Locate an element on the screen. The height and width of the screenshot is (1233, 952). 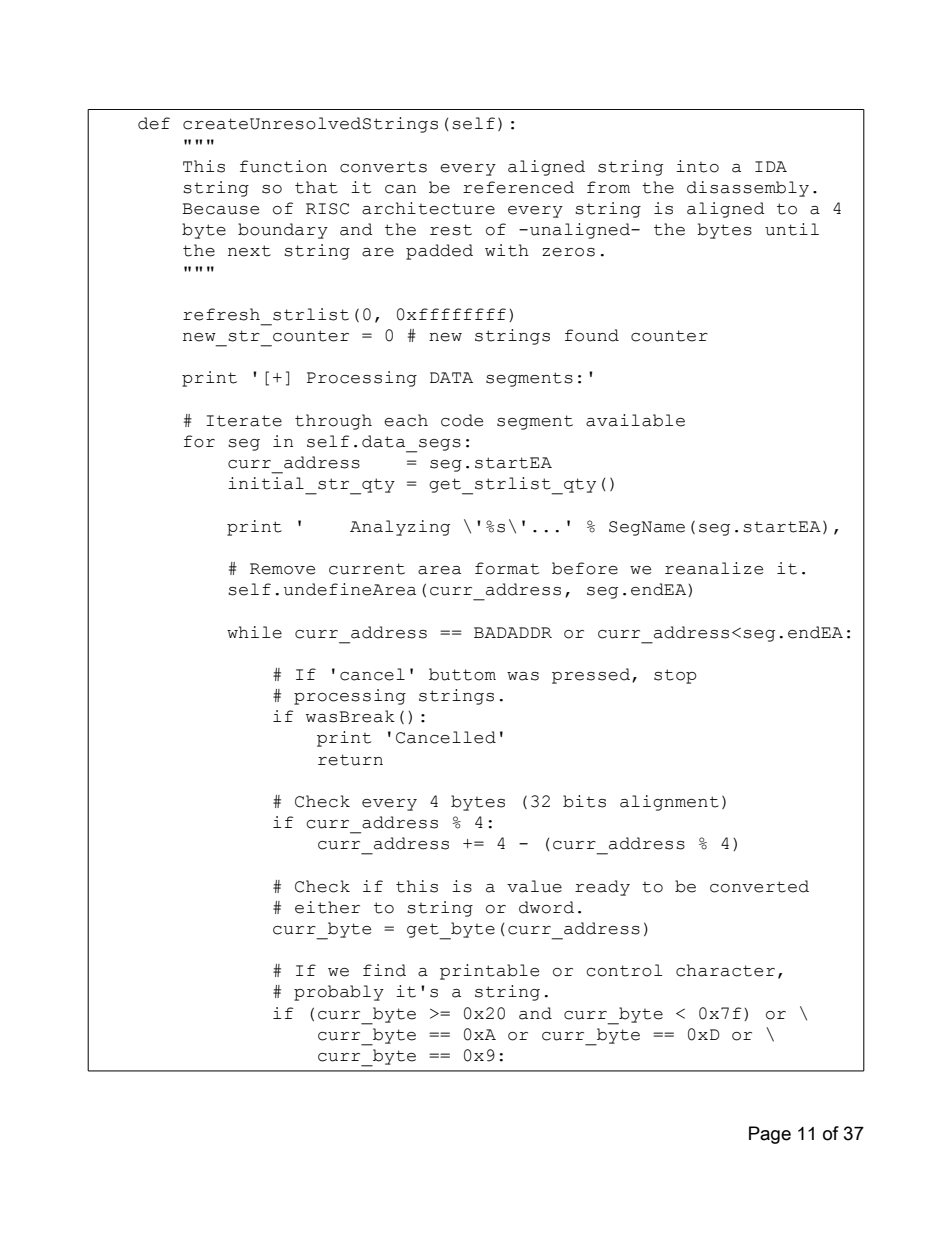
alignment is located at coordinates (669, 803).
